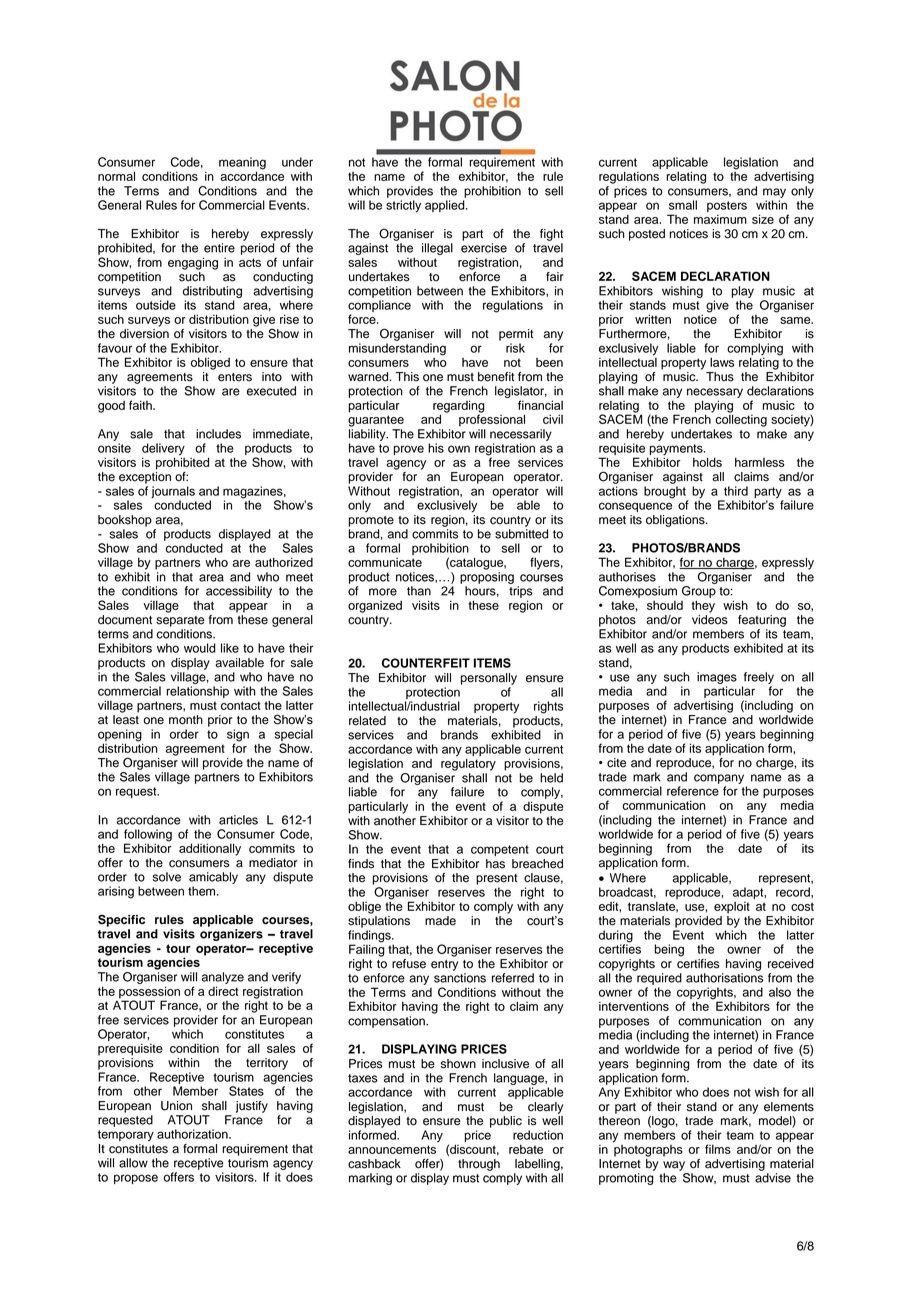  What do you see at coordinates (717, 678) in the document?
I see `images` at bounding box center [717, 678].
